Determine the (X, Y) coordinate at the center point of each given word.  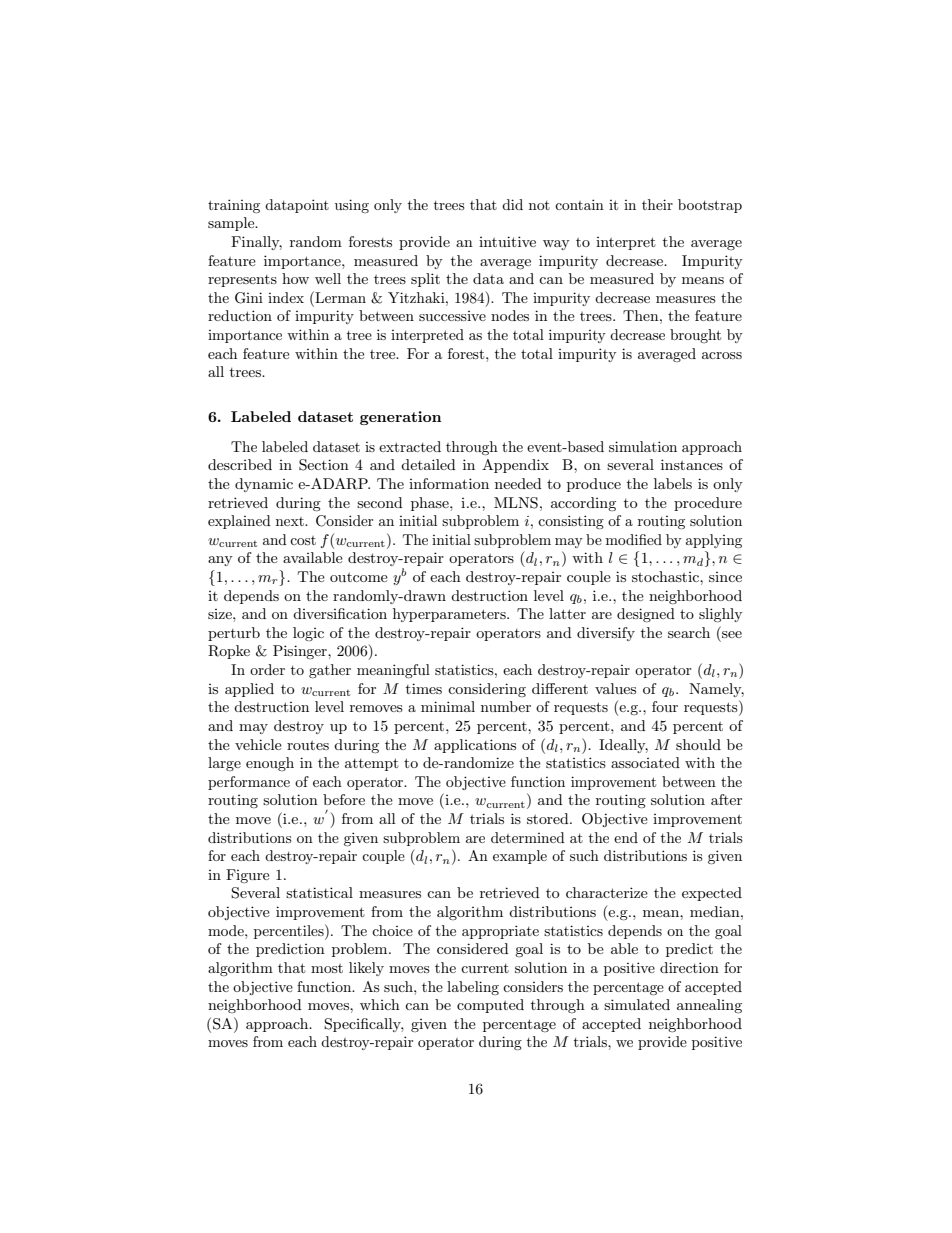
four (665, 706)
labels (673, 483)
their (657, 204)
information (449, 483)
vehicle (258, 744)
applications (475, 746)
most (327, 968)
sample (232, 224)
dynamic (264, 485)
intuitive (507, 241)
